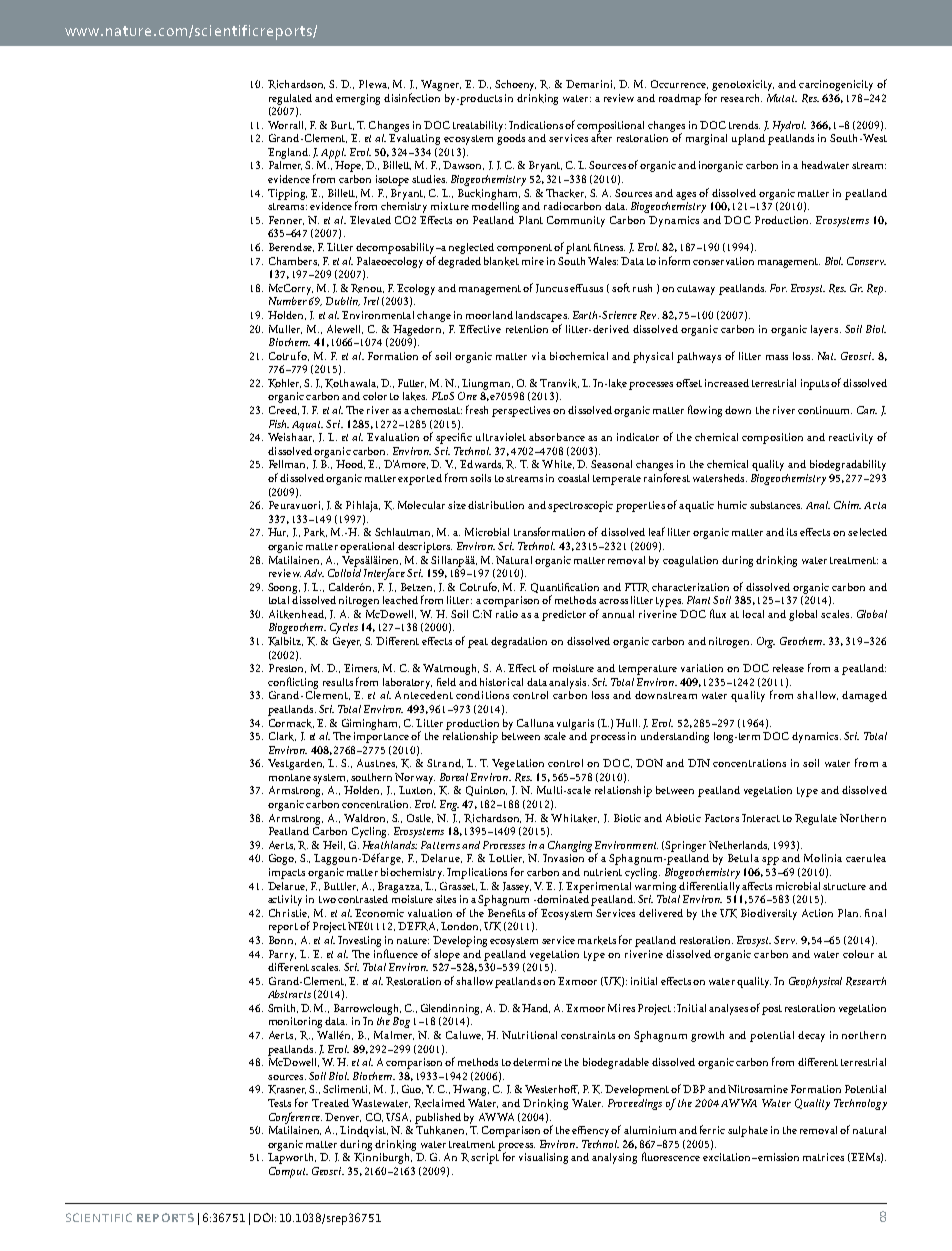 This page has height=1251, width=952. Describe the element at coordinates (542, 316) in the page. I see `landscapes` at that location.
